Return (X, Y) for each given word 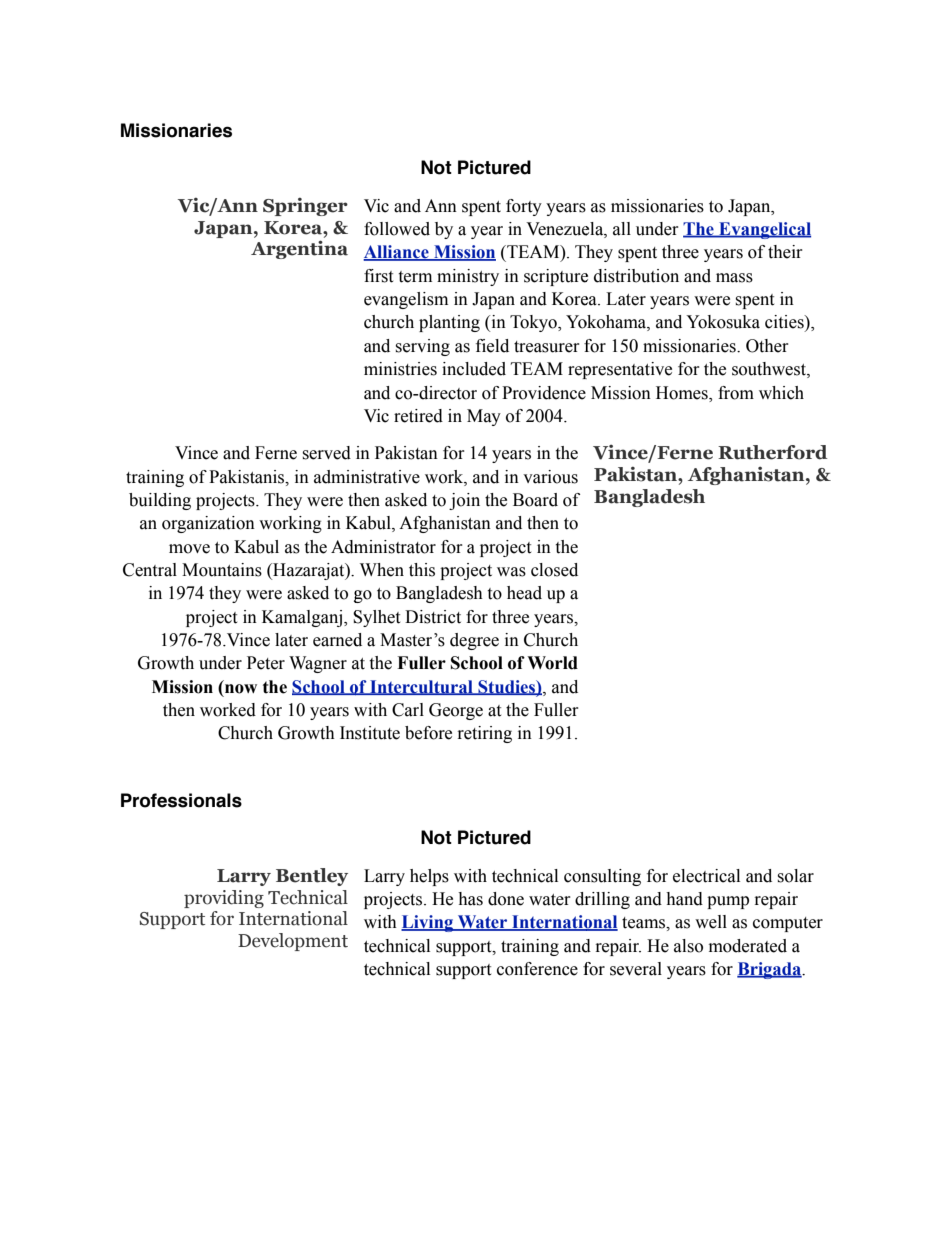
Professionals (181, 800)
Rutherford (772, 452)
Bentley (312, 877)
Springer (305, 207)
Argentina (299, 249)
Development (293, 942)
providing (224, 899)
